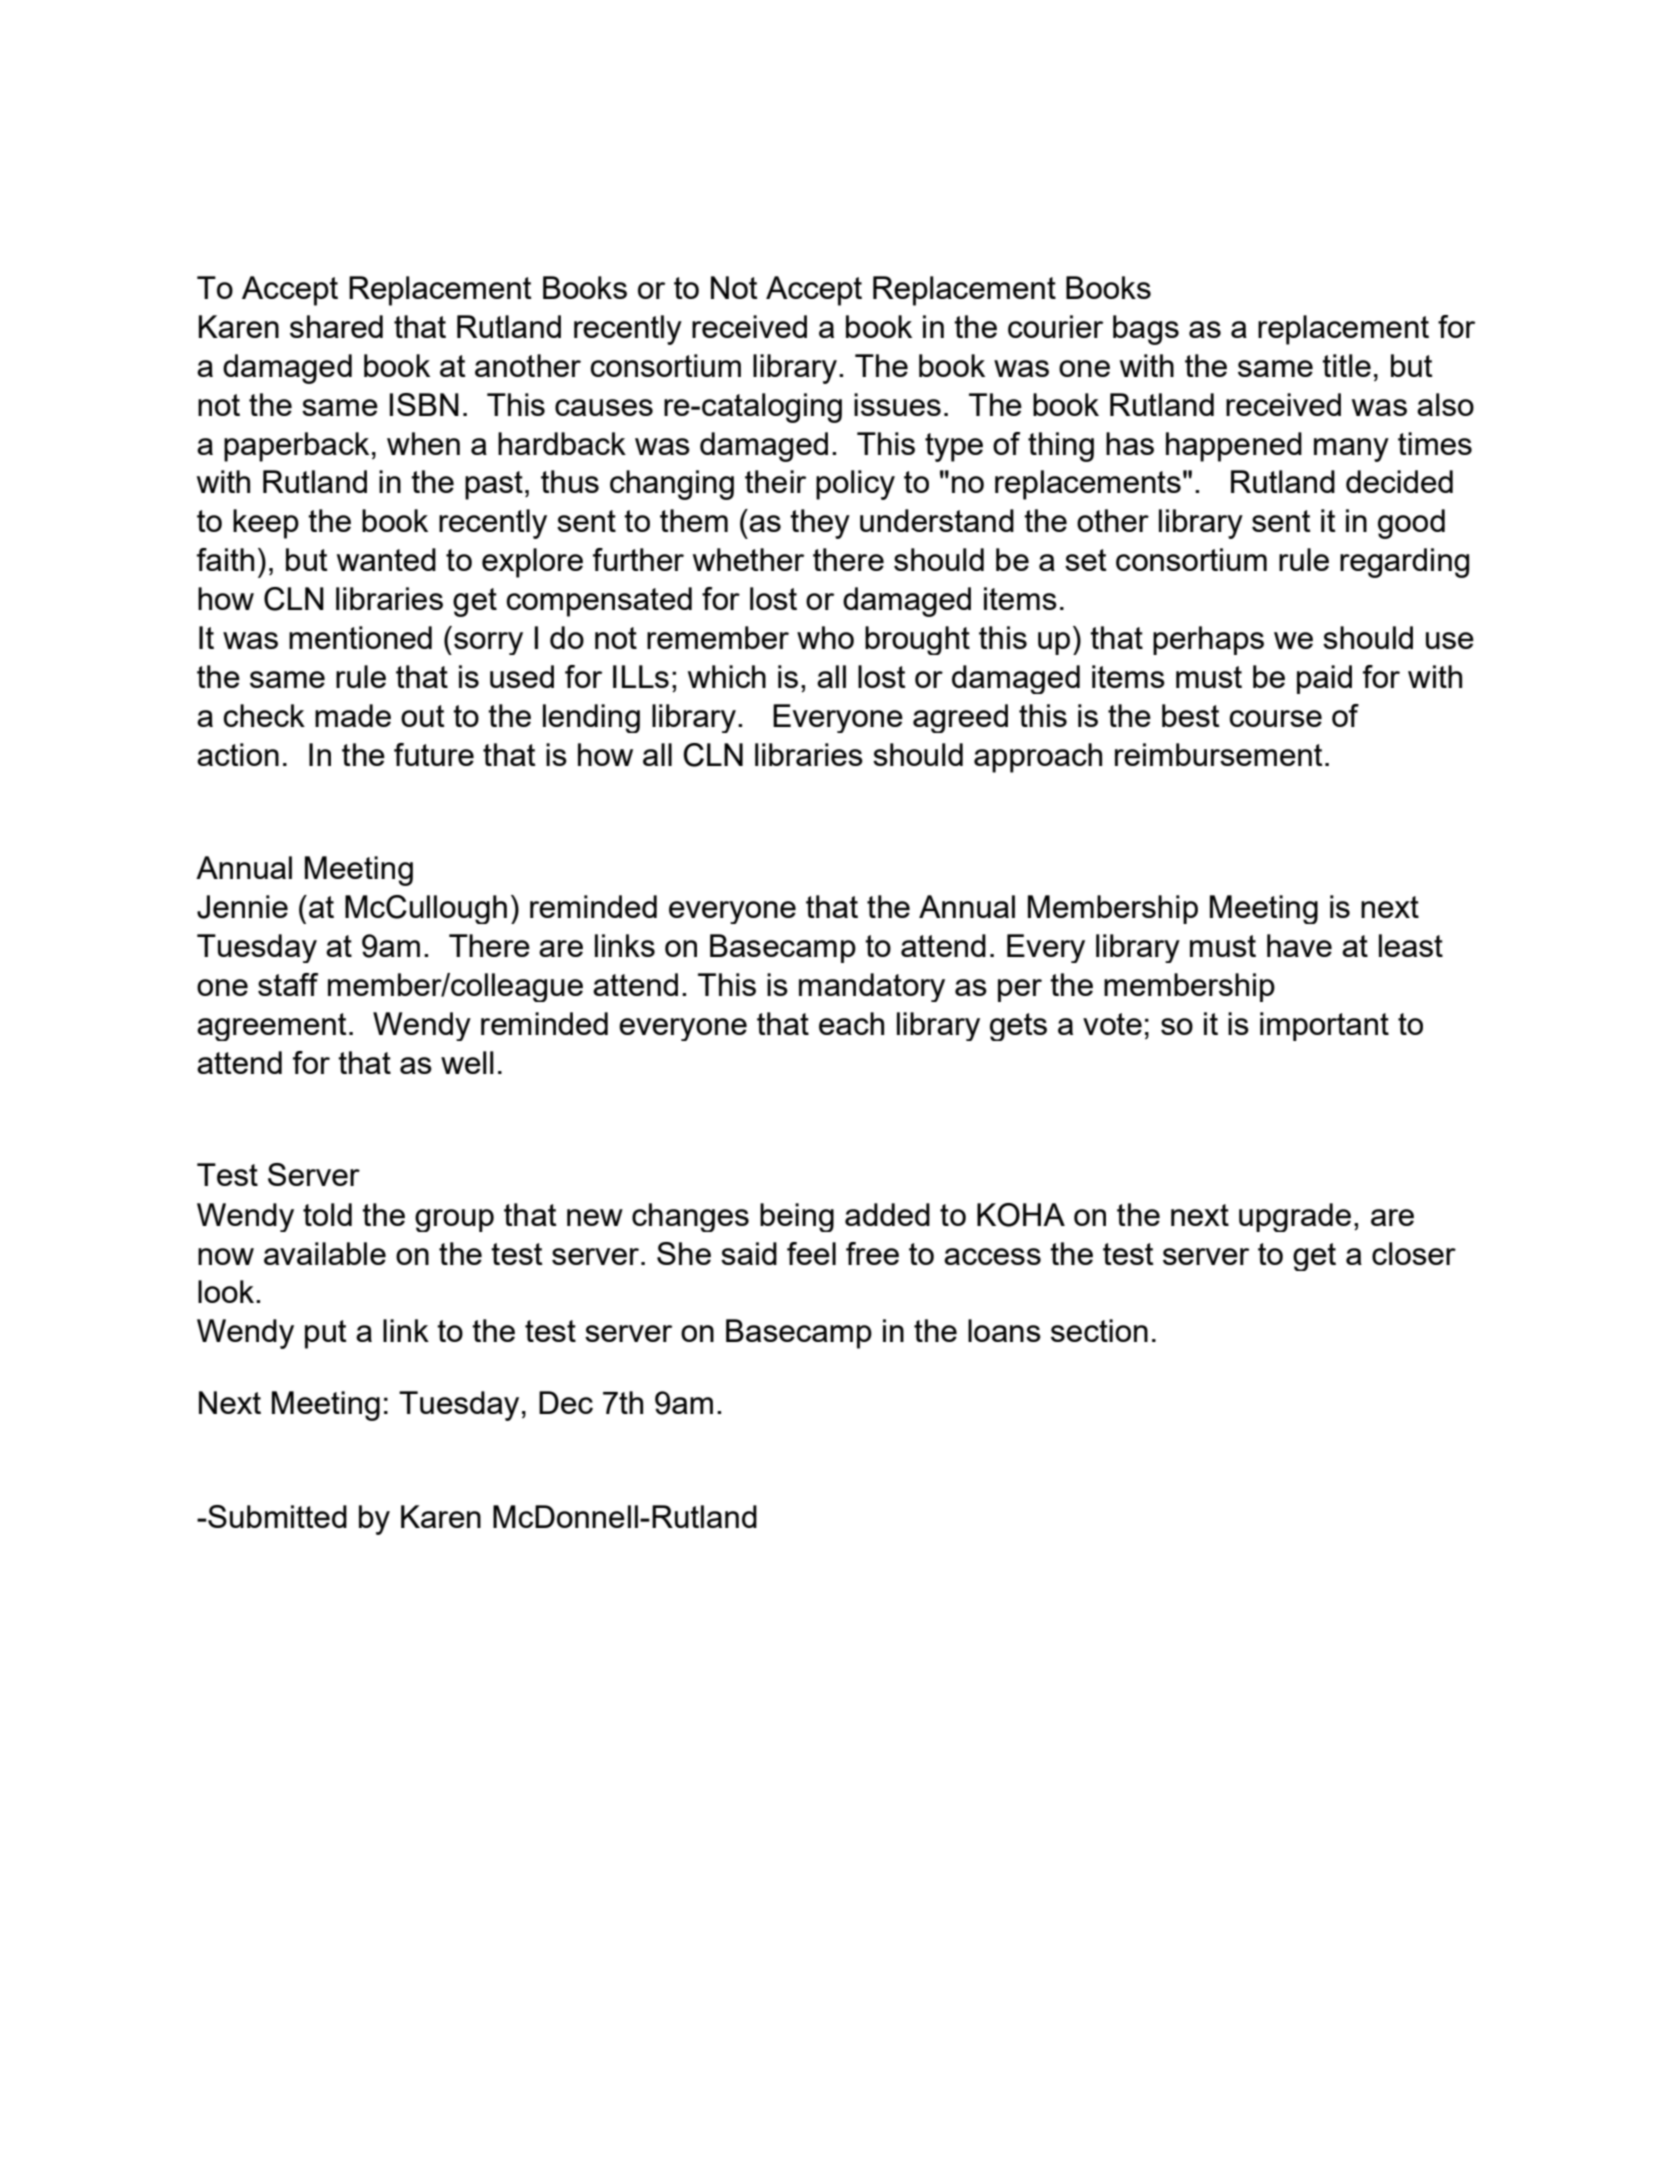  Describe the element at coordinates (851, 1023) in the screenshot. I see `each` at that location.
